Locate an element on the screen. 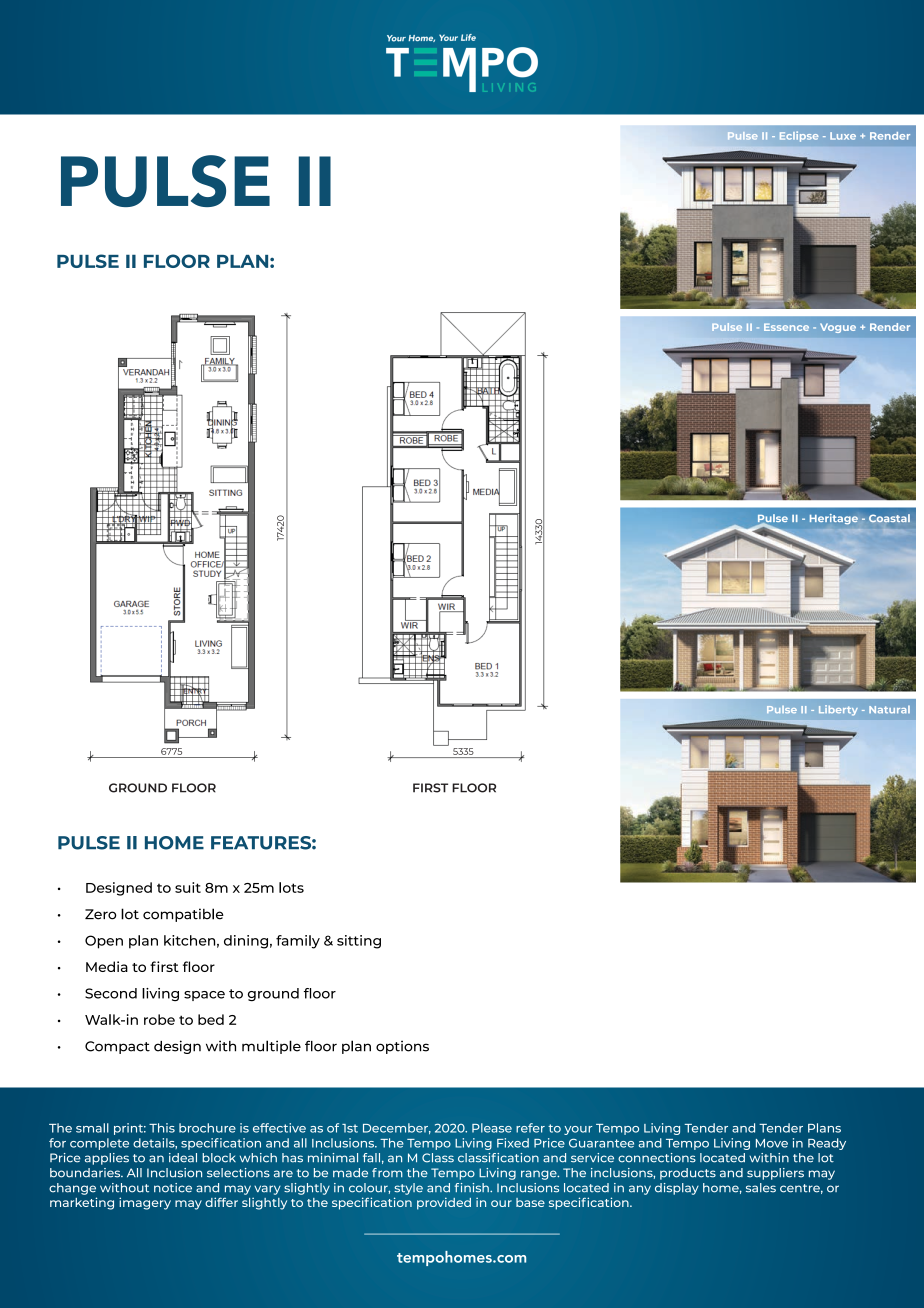 This screenshot has width=924, height=1308. finish is located at coordinates (473, 1188).
